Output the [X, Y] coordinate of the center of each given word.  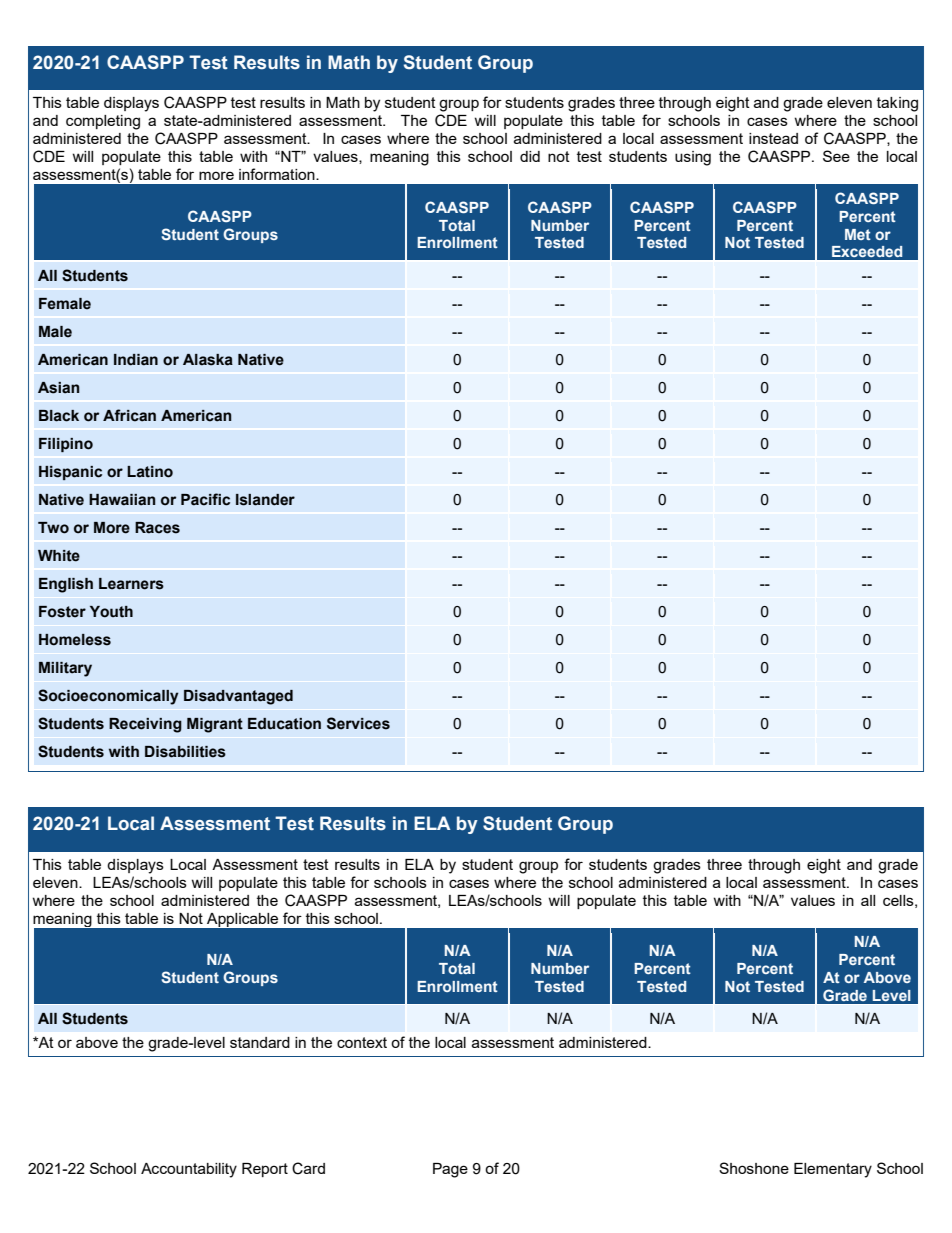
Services [358, 723]
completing [103, 122]
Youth [111, 612]
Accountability [189, 1170]
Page [450, 1170]
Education [284, 724]
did [530, 156]
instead [773, 138]
